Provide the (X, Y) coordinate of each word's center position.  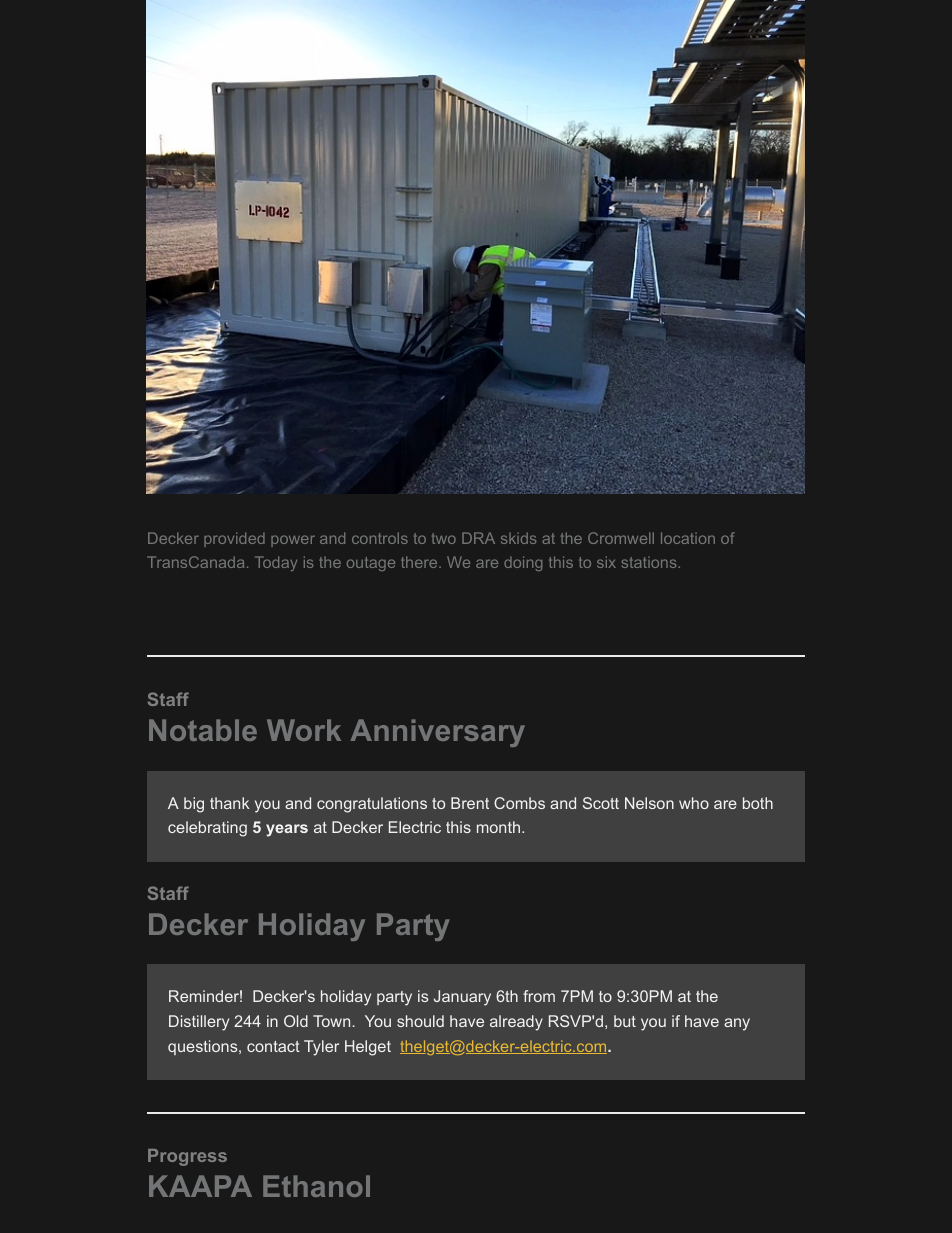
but (625, 1021)
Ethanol (316, 1186)
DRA (478, 538)
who (694, 803)
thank (229, 803)
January (462, 998)
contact (273, 1046)
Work (304, 730)
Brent (470, 803)
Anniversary (437, 733)
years (287, 830)
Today (276, 563)
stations (649, 562)
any (737, 1024)
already (516, 1023)
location (688, 538)
